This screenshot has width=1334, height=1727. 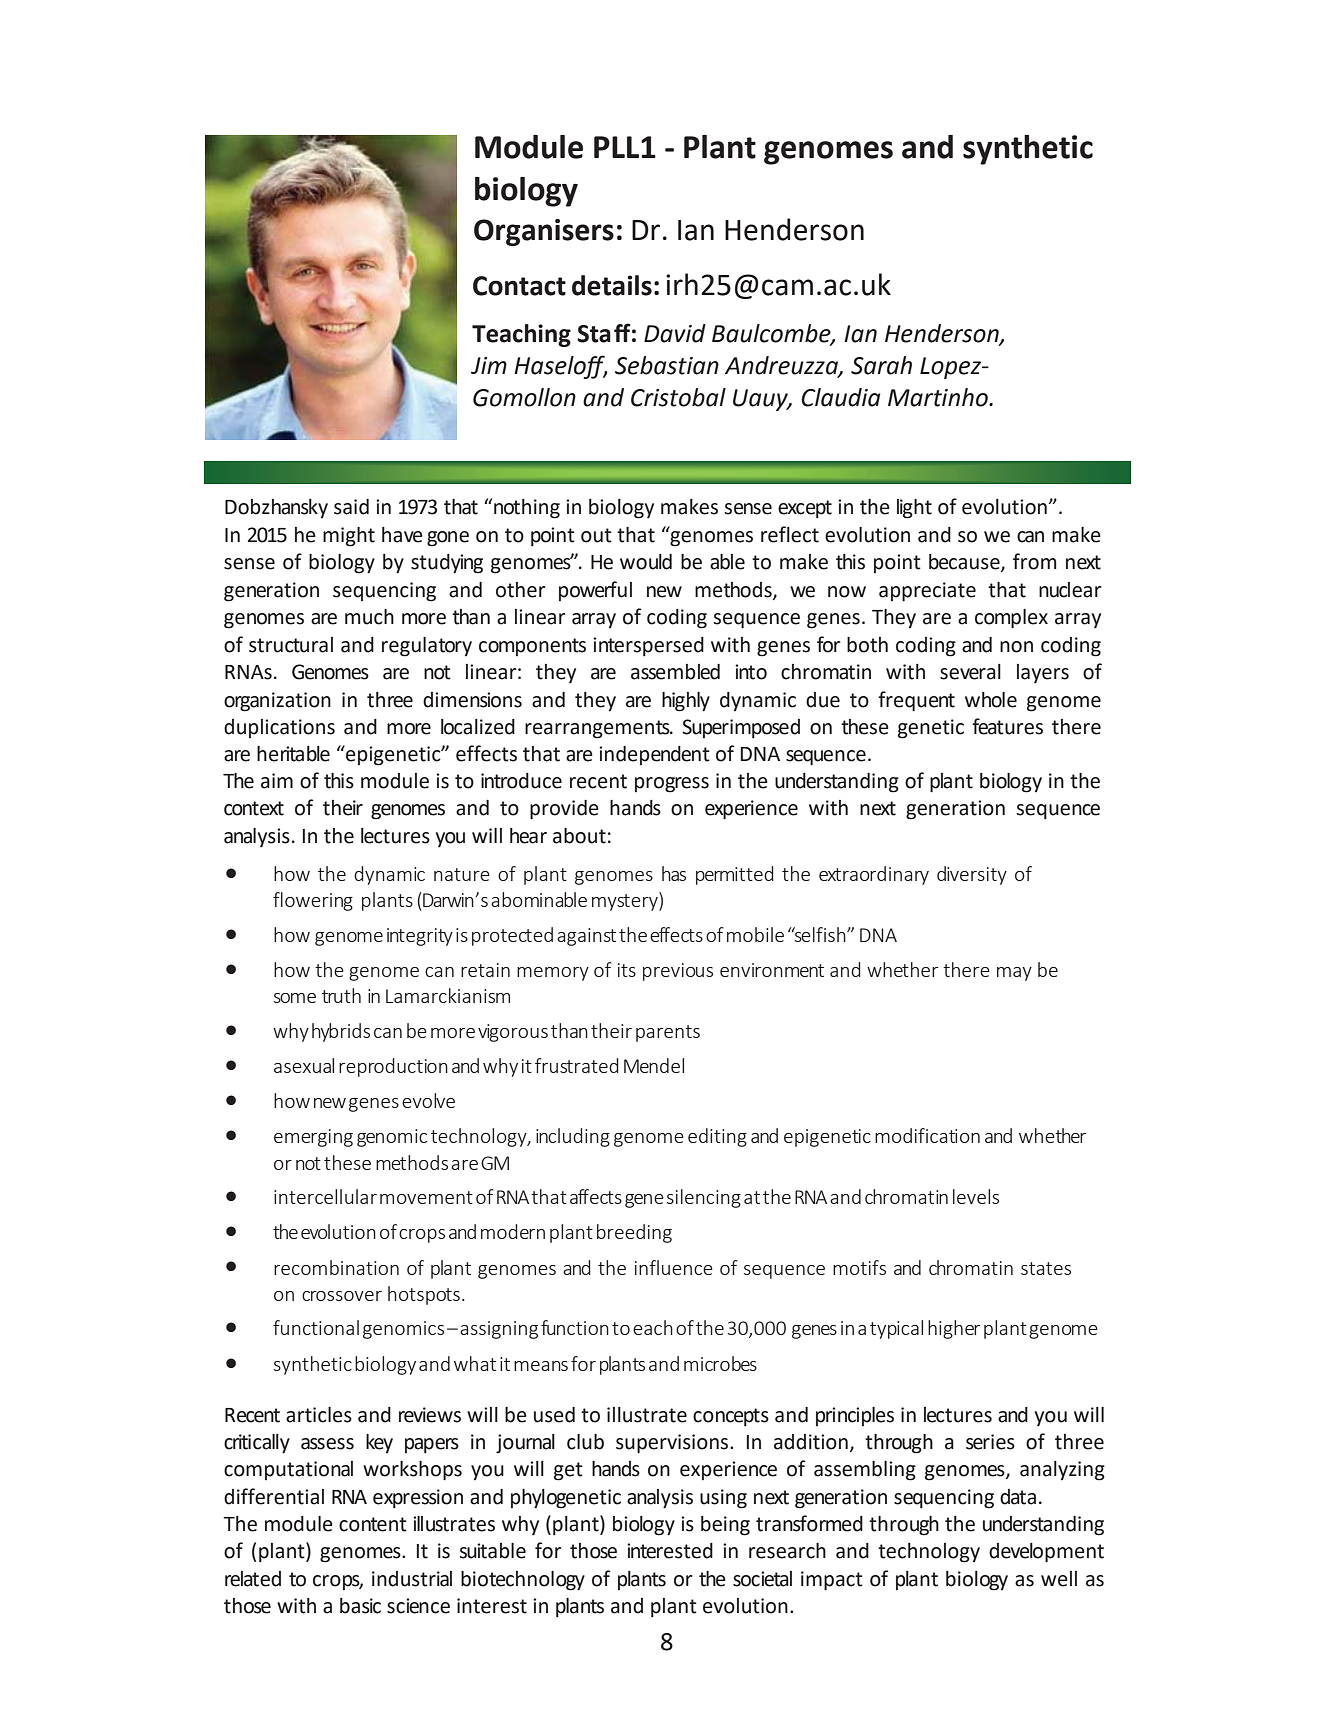 What do you see at coordinates (731, 1417) in the screenshot?
I see `concepts` at bounding box center [731, 1417].
